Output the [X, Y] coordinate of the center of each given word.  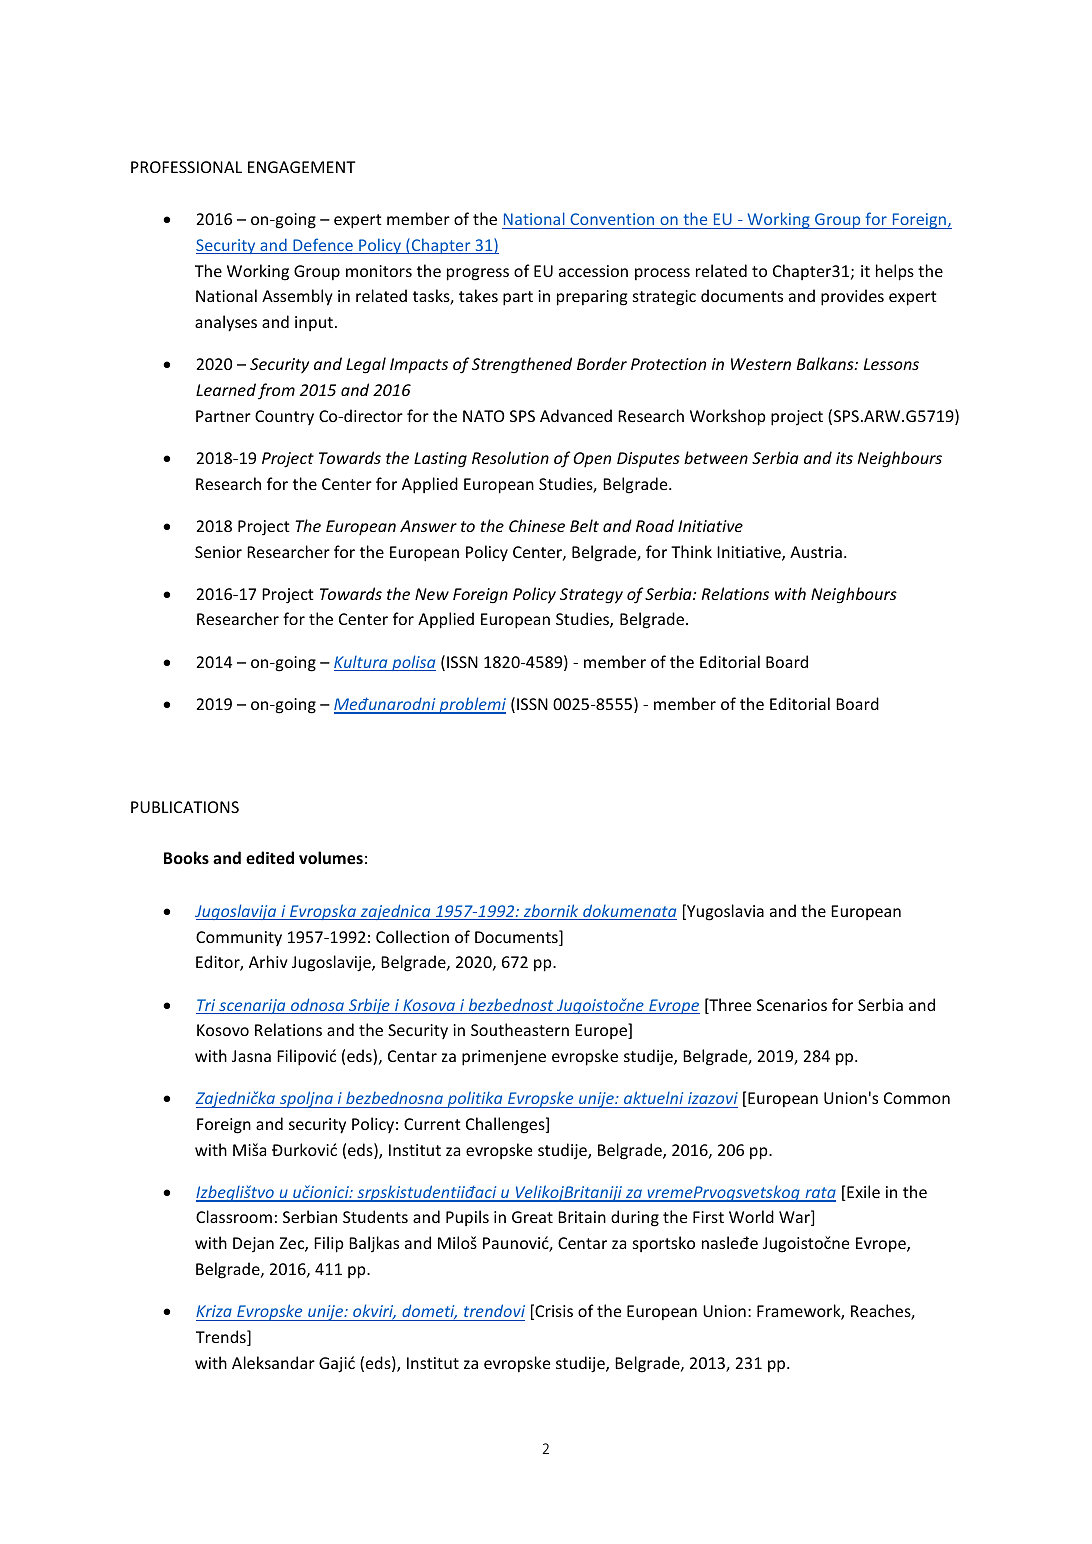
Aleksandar [273, 1362]
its [844, 458]
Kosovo [223, 1030]
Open [592, 459]
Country [284, 417]
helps [895, 272]
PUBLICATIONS [185, 807]
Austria [816, 552]
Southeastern [520, 1029]
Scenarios [792, 1005]
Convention [612, 219]
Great [532, 1217]
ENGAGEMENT [301, 167]
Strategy [591, 596]
